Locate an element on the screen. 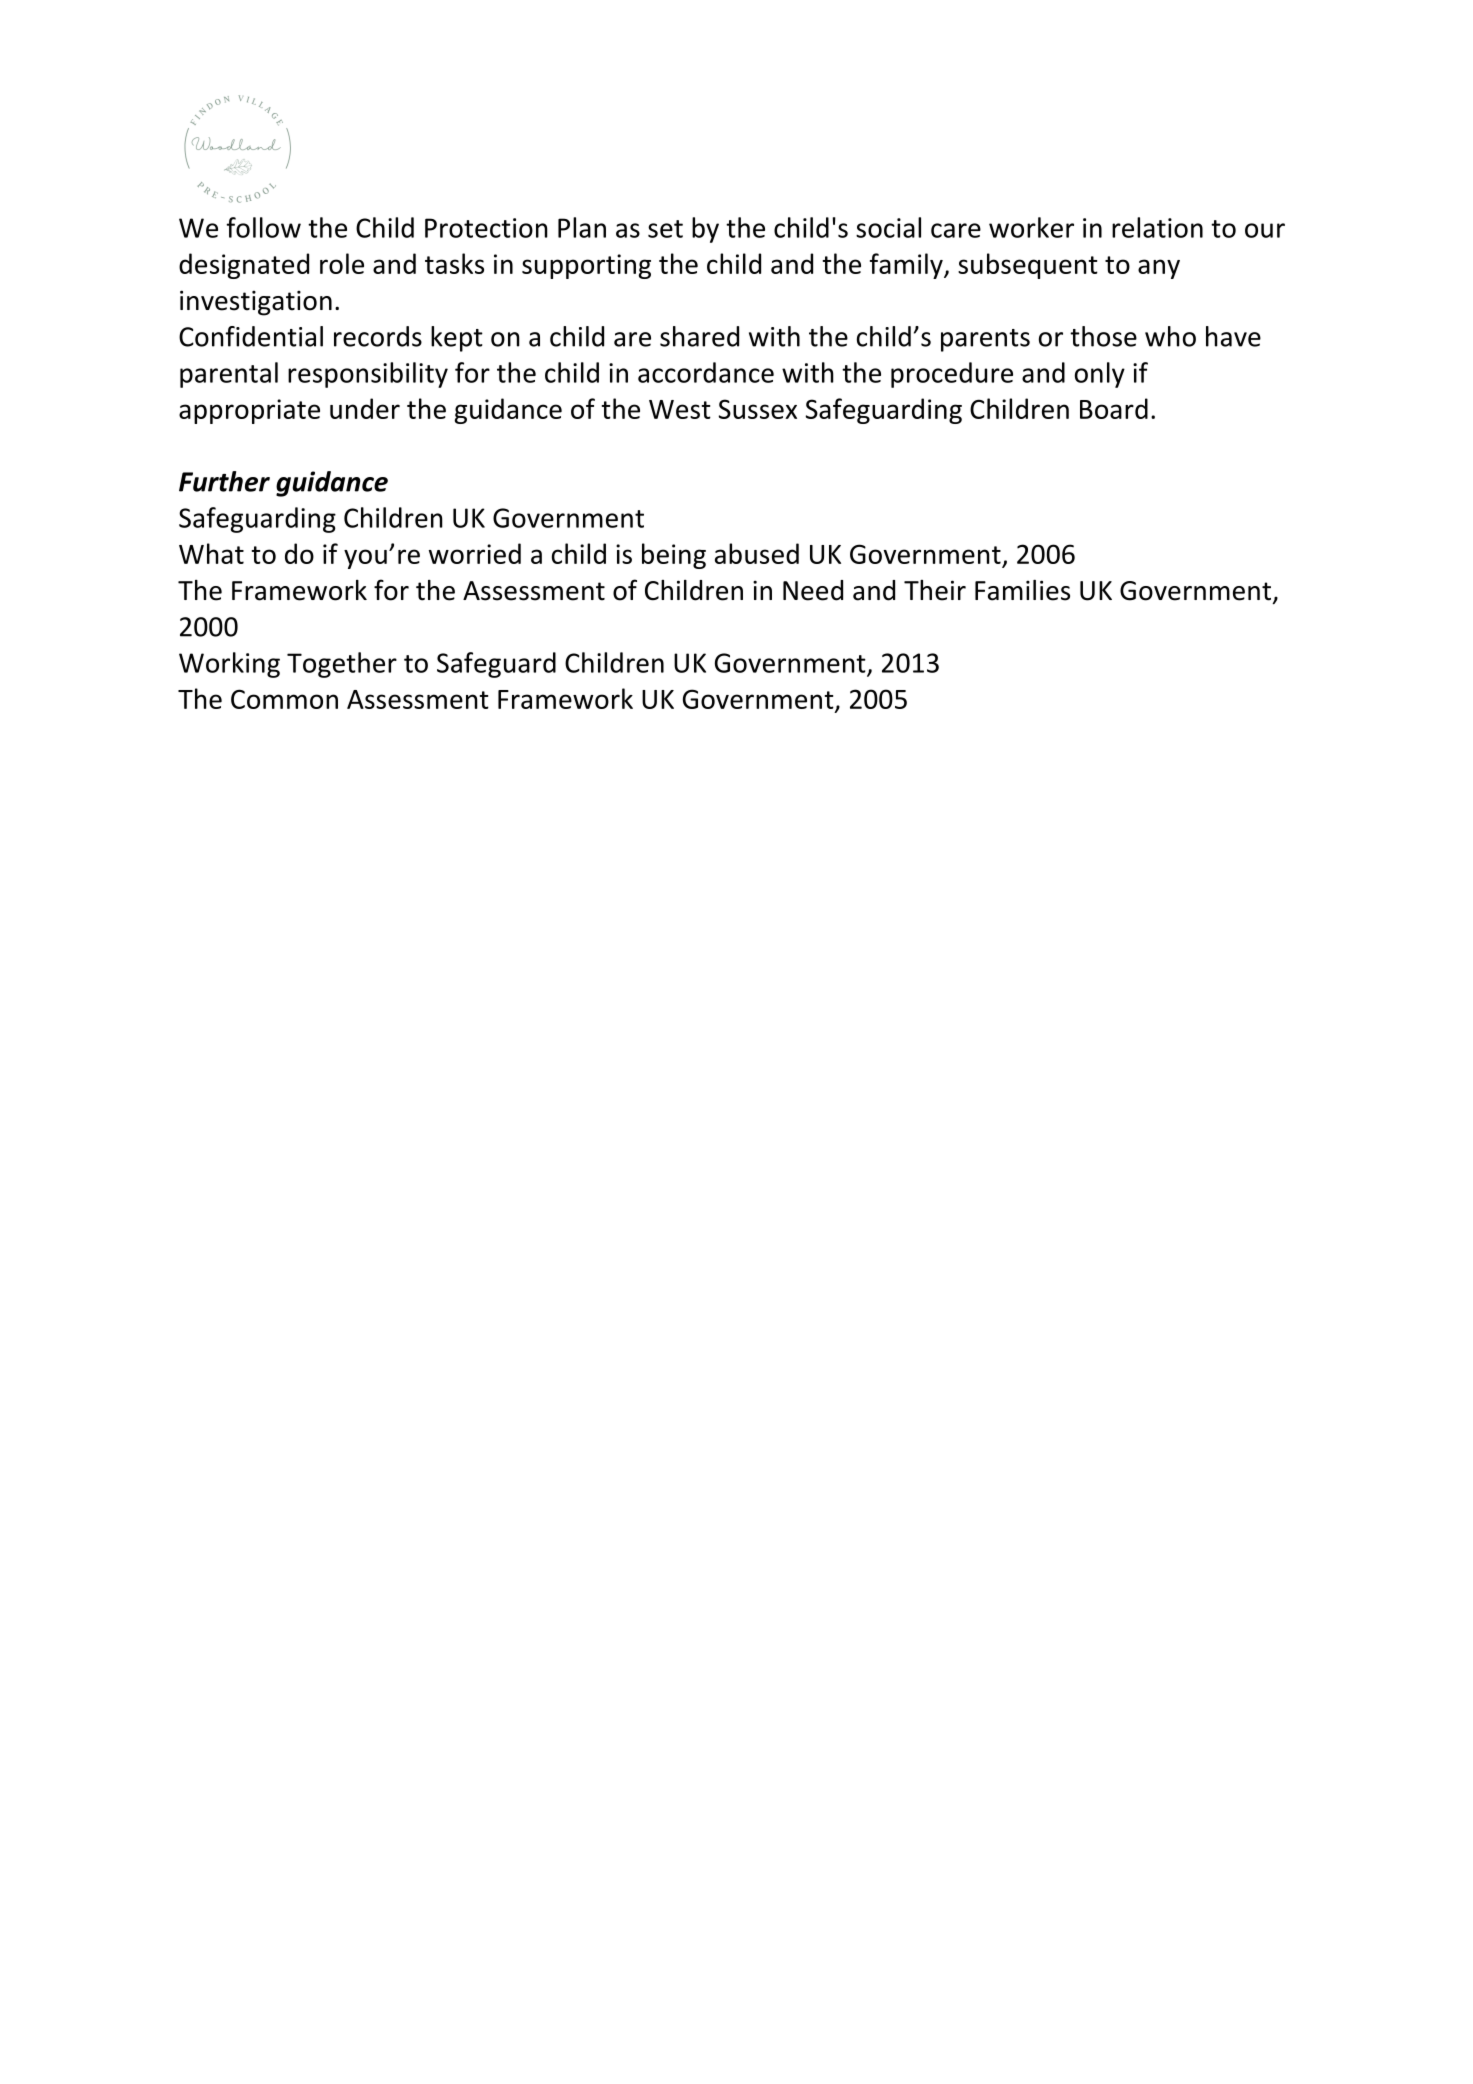 The image size is (1473, 2084). abused is located at coordinates (757, 553).
